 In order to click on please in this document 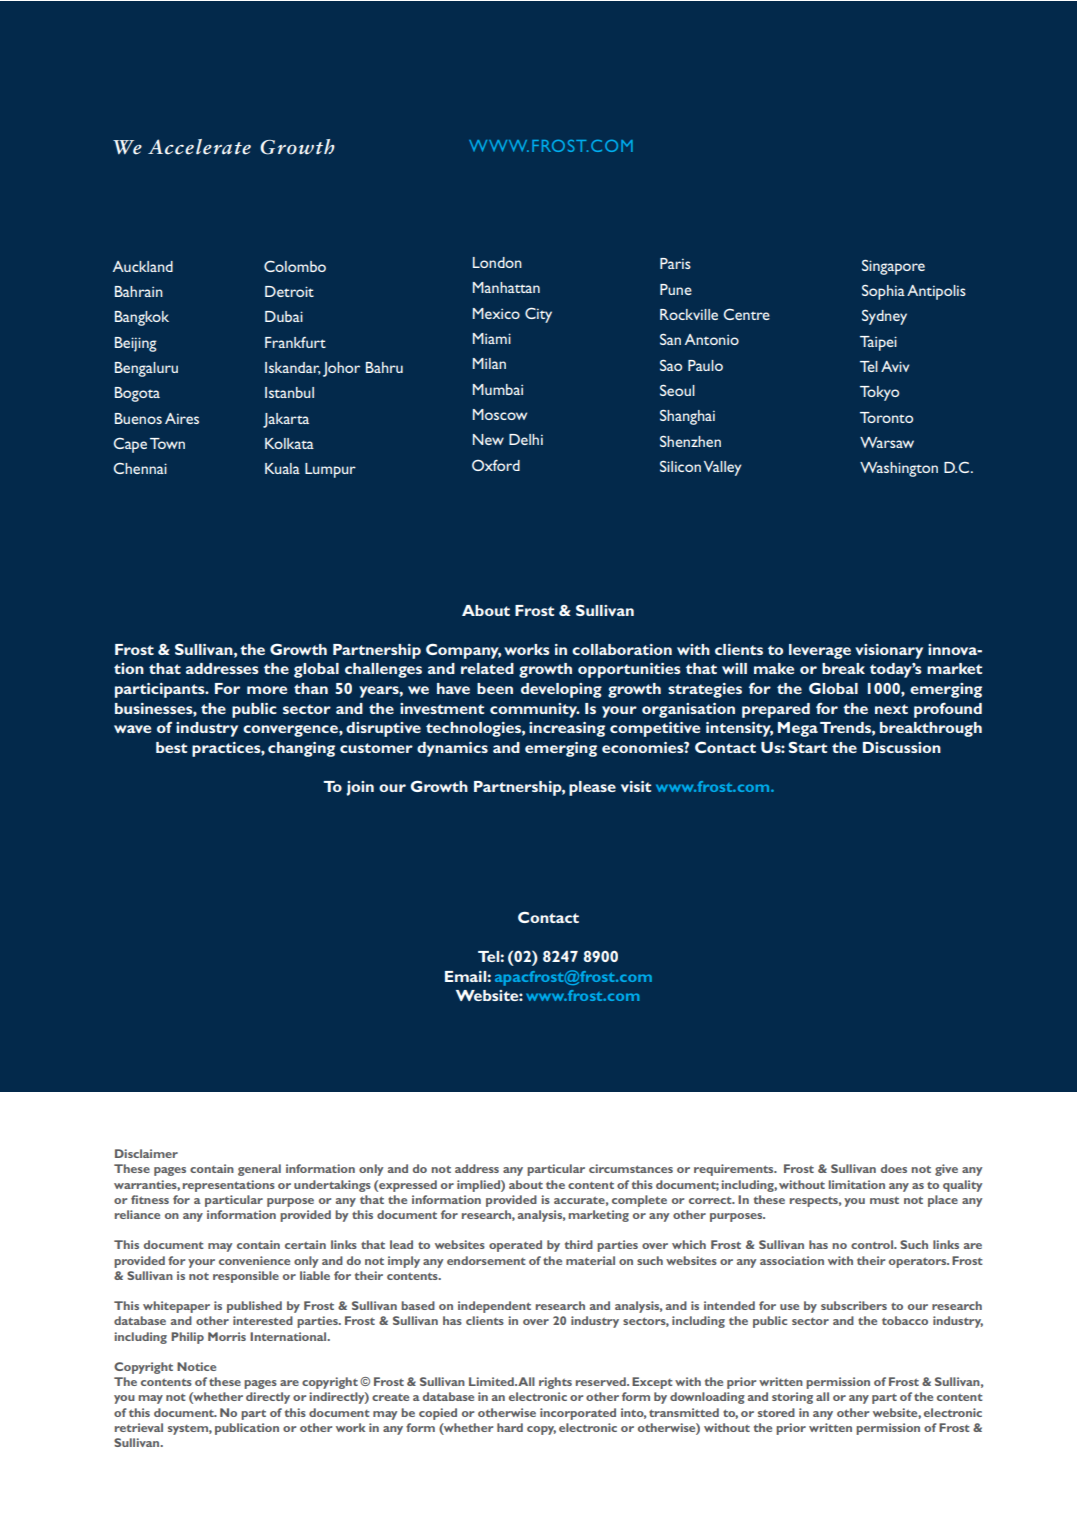, I will do `click(592, 788)`.
